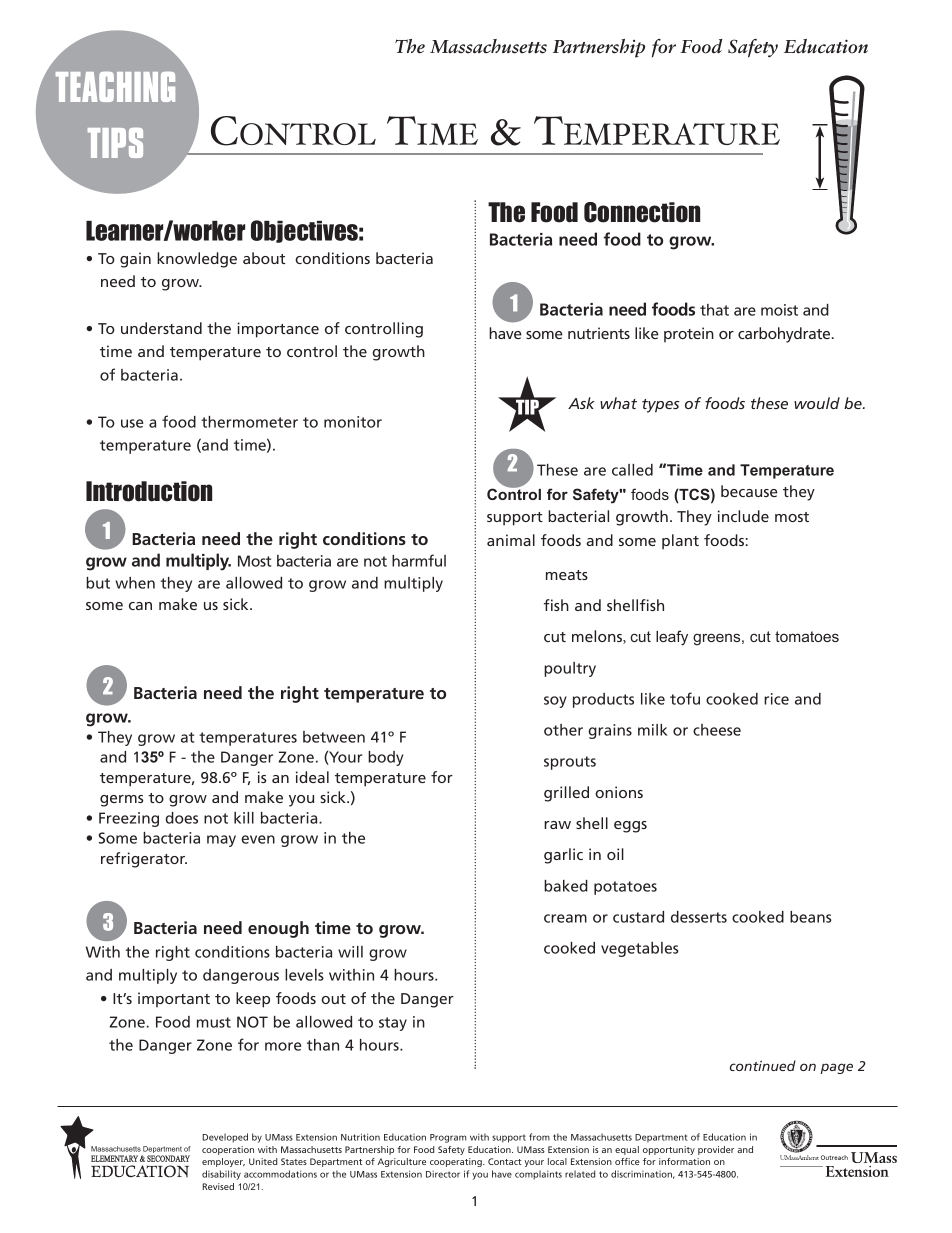  Describe the element at coordinates (223, 1162) in the screenshot. I see `employer` at that location.
